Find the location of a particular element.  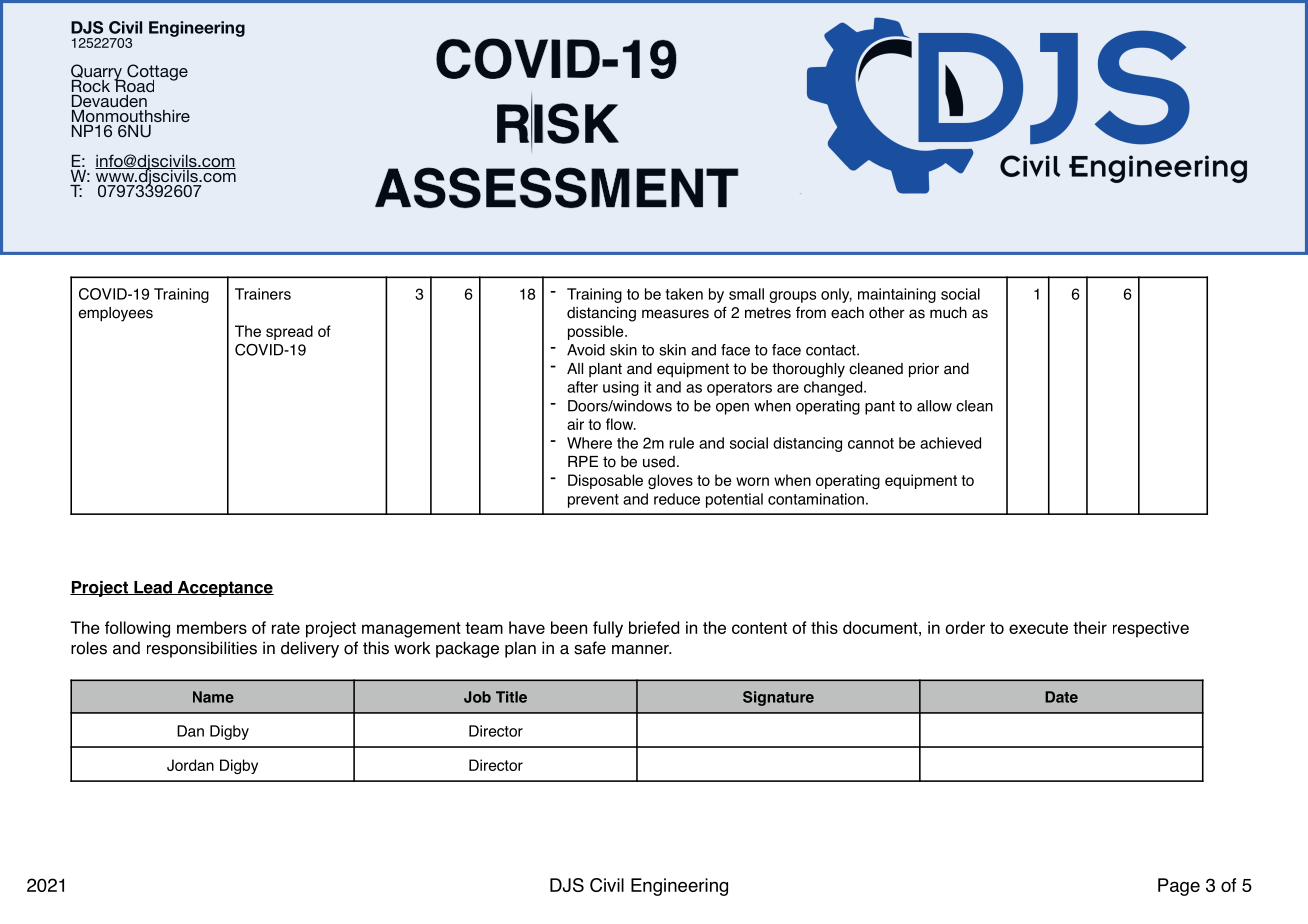

Title is located at coordinates (511, 697).
